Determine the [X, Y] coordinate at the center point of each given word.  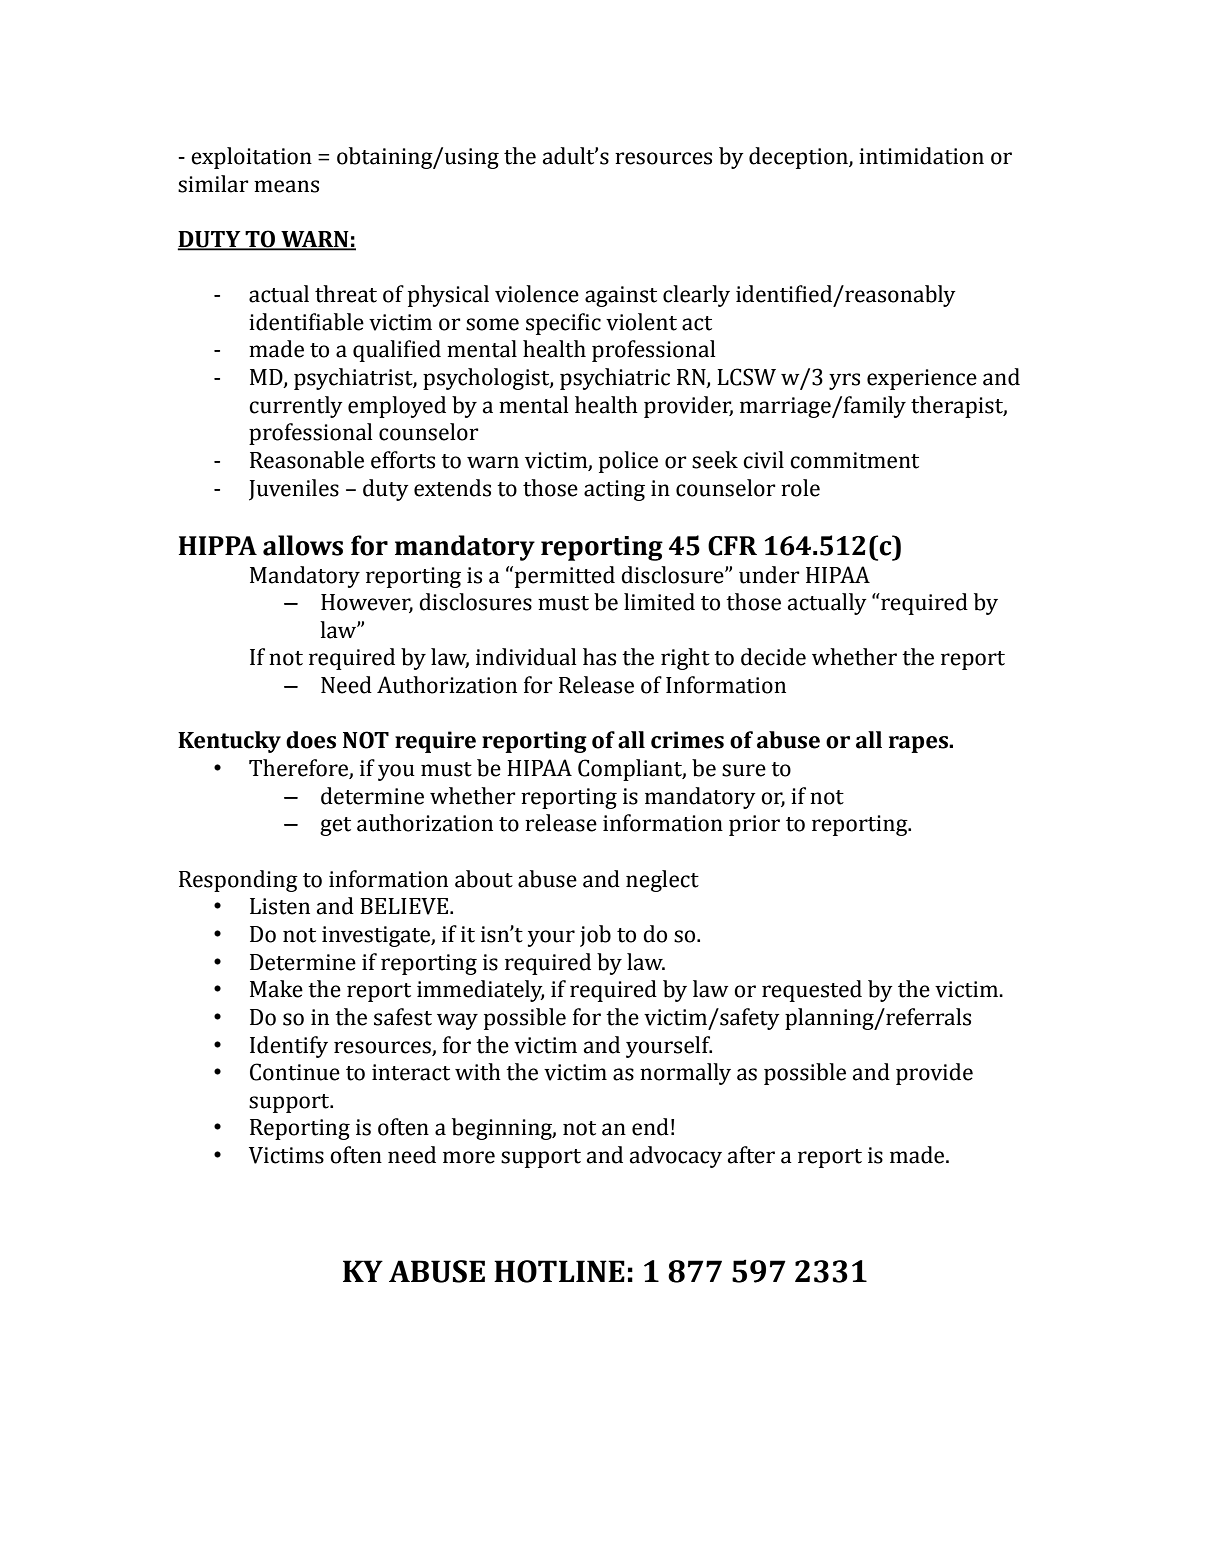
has [599, 657]
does [311, 740]
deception [799, 158]
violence [537, 294]
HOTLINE [559, 1271]
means [286, 186]
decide [773, 657]
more [469, 1157]
